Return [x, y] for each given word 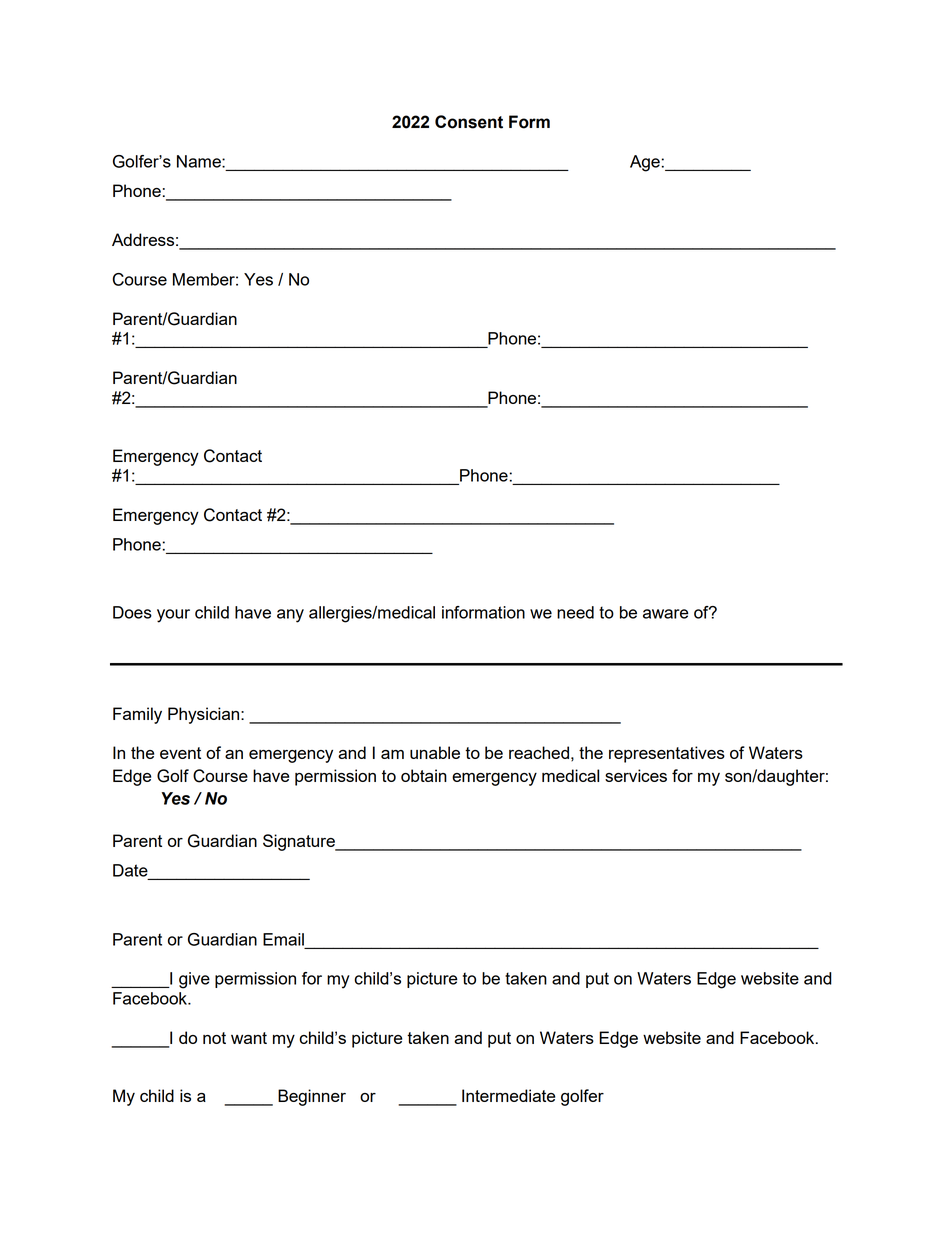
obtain [424, 775]
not [214, 1038]
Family [137, 715]
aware [666, 614]
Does [132, 612]
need [575, 612]
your [173, 616]
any [290, 616]
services [636, 775]
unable [435, 752]
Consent [469, 122]
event [180, 753]
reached [539, 752]
